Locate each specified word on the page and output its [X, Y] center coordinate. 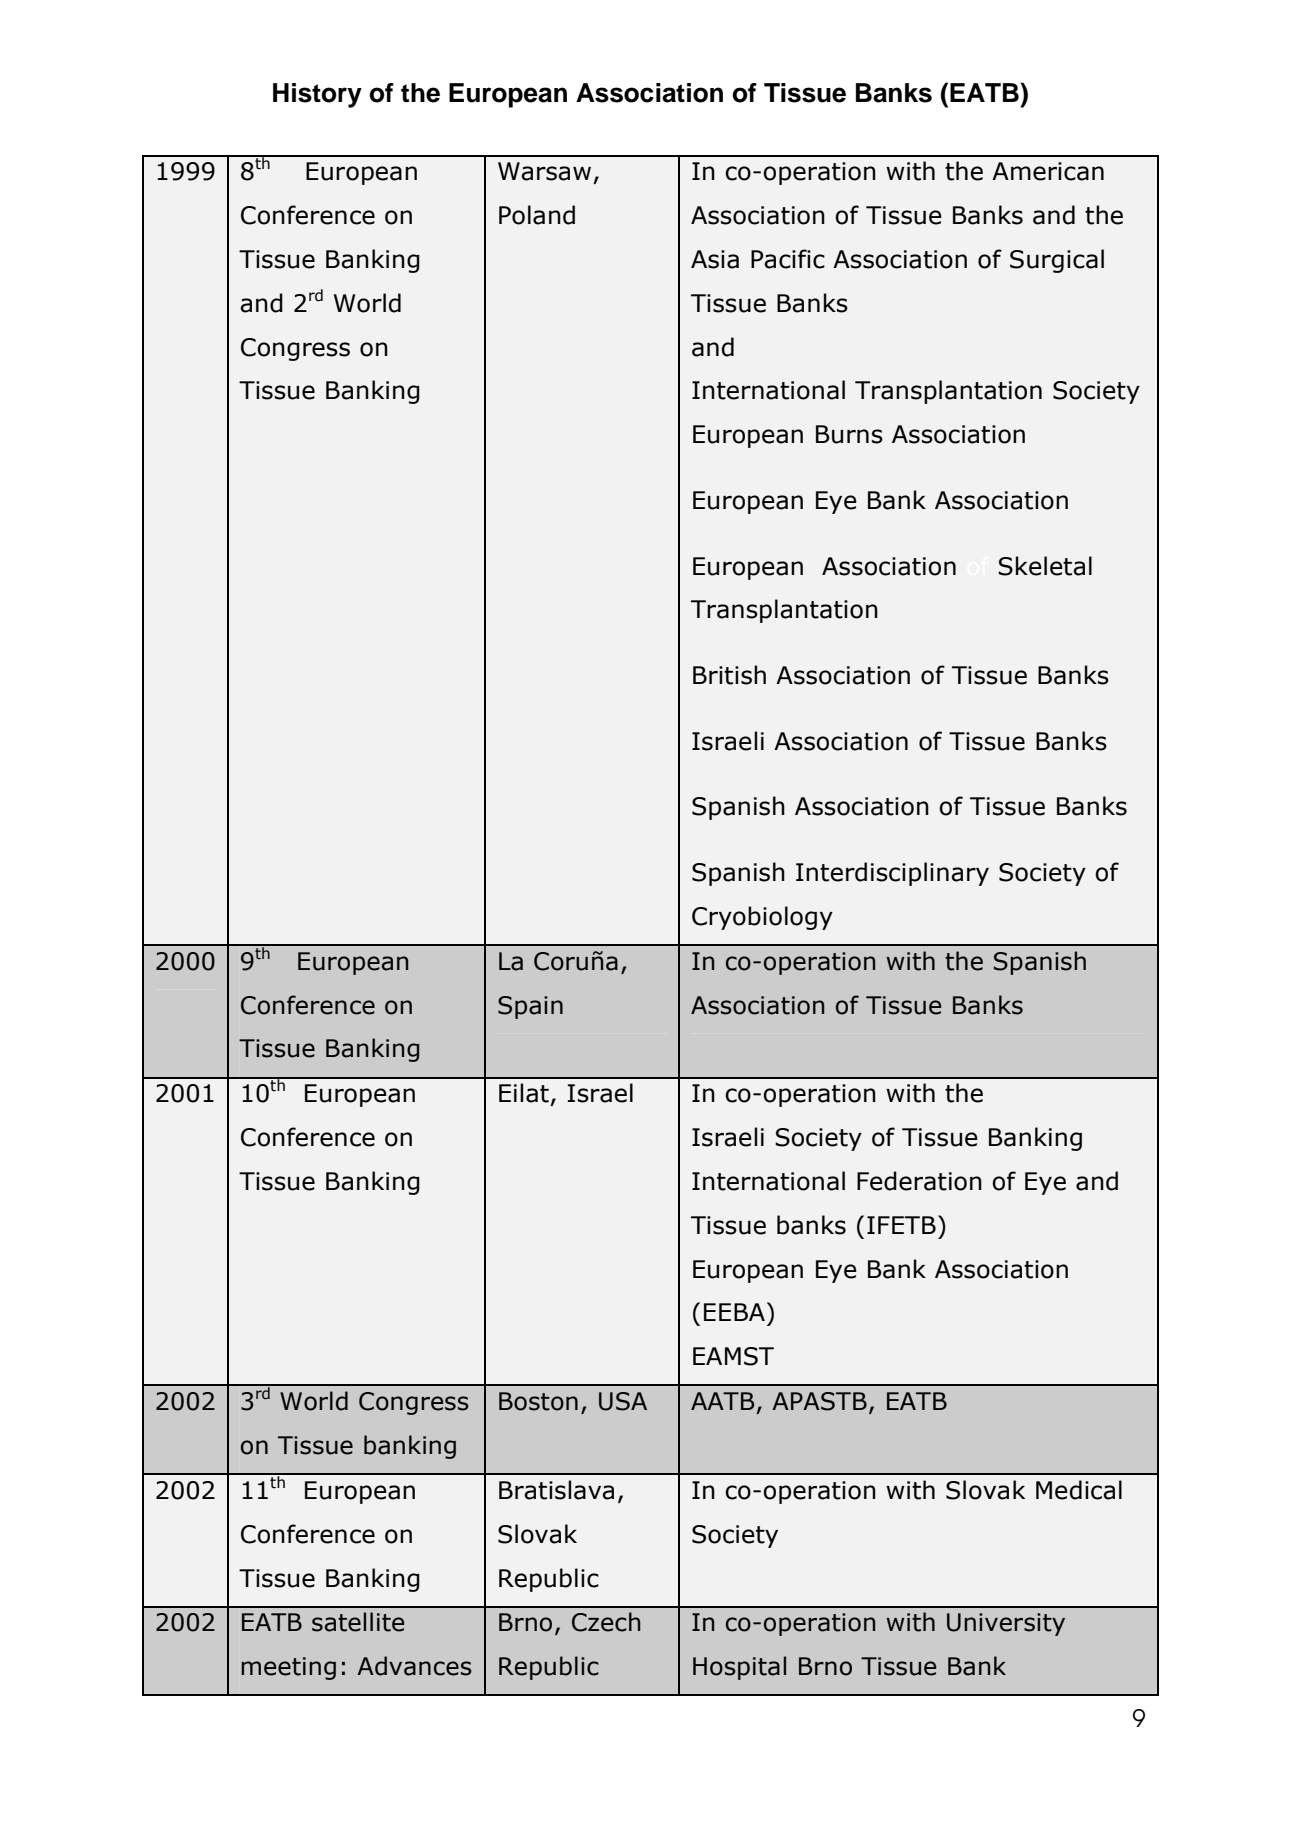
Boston [538, 1401]
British [729, 675]
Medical [1079, 1490]
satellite [358, 1622]
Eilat [524, 1093]
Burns [849, 434]
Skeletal [1045, 566]
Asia [715, 259]
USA [623, 1401]
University [1006, 1624]
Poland [537, 215]
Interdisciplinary [892, 874]
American [1048, 171]
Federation [919, 1181]
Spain [530, 1007]
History [317, 95]
